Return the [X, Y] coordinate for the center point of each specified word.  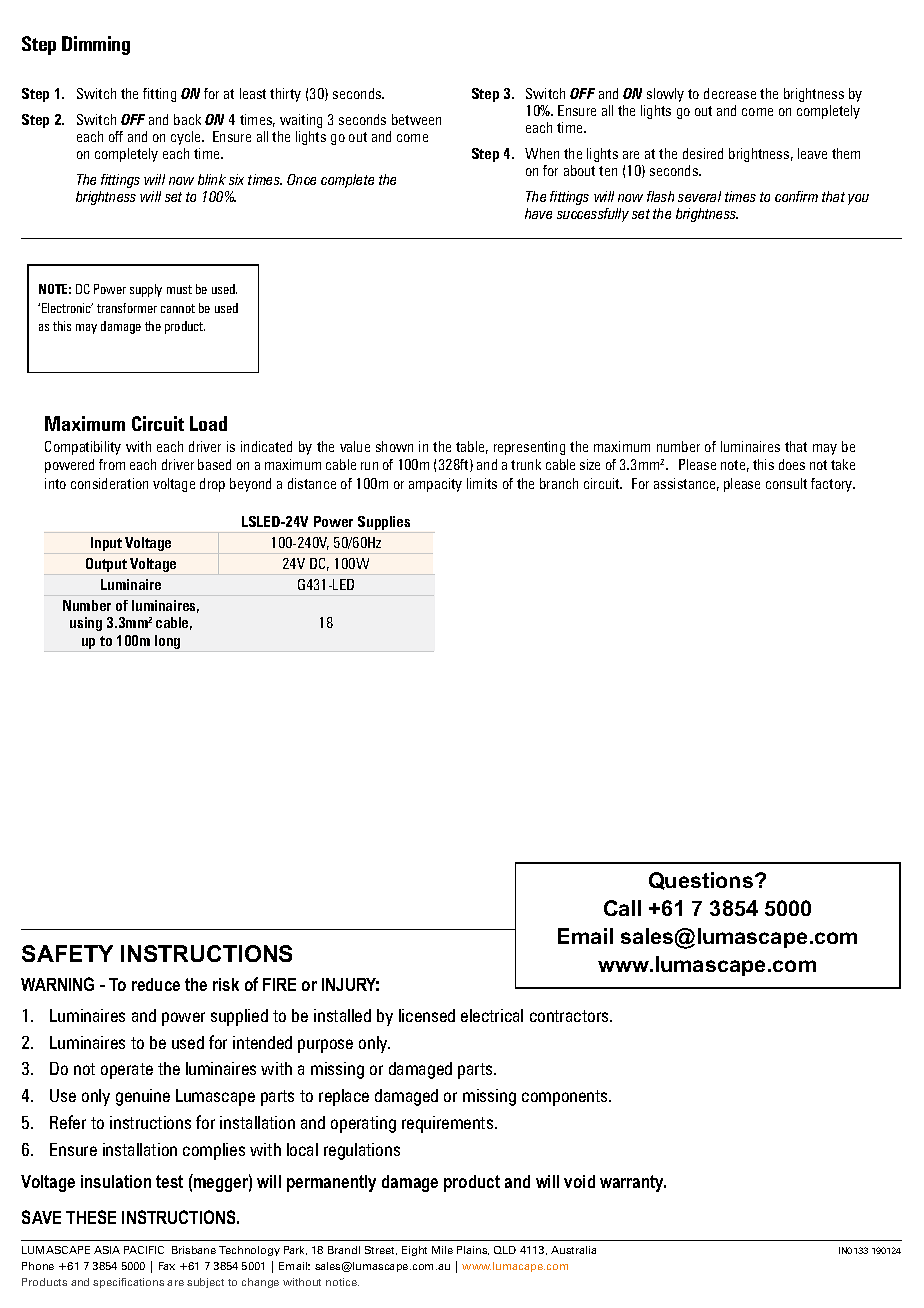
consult [786, 483]
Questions [702, 881]
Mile [442, 1250]
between [416, 119]
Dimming [96, 45]
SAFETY [67, 953]
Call [622, 908]
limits [482, 483]
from [112, 464]
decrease [730, 93]
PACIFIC [144, 1250]
